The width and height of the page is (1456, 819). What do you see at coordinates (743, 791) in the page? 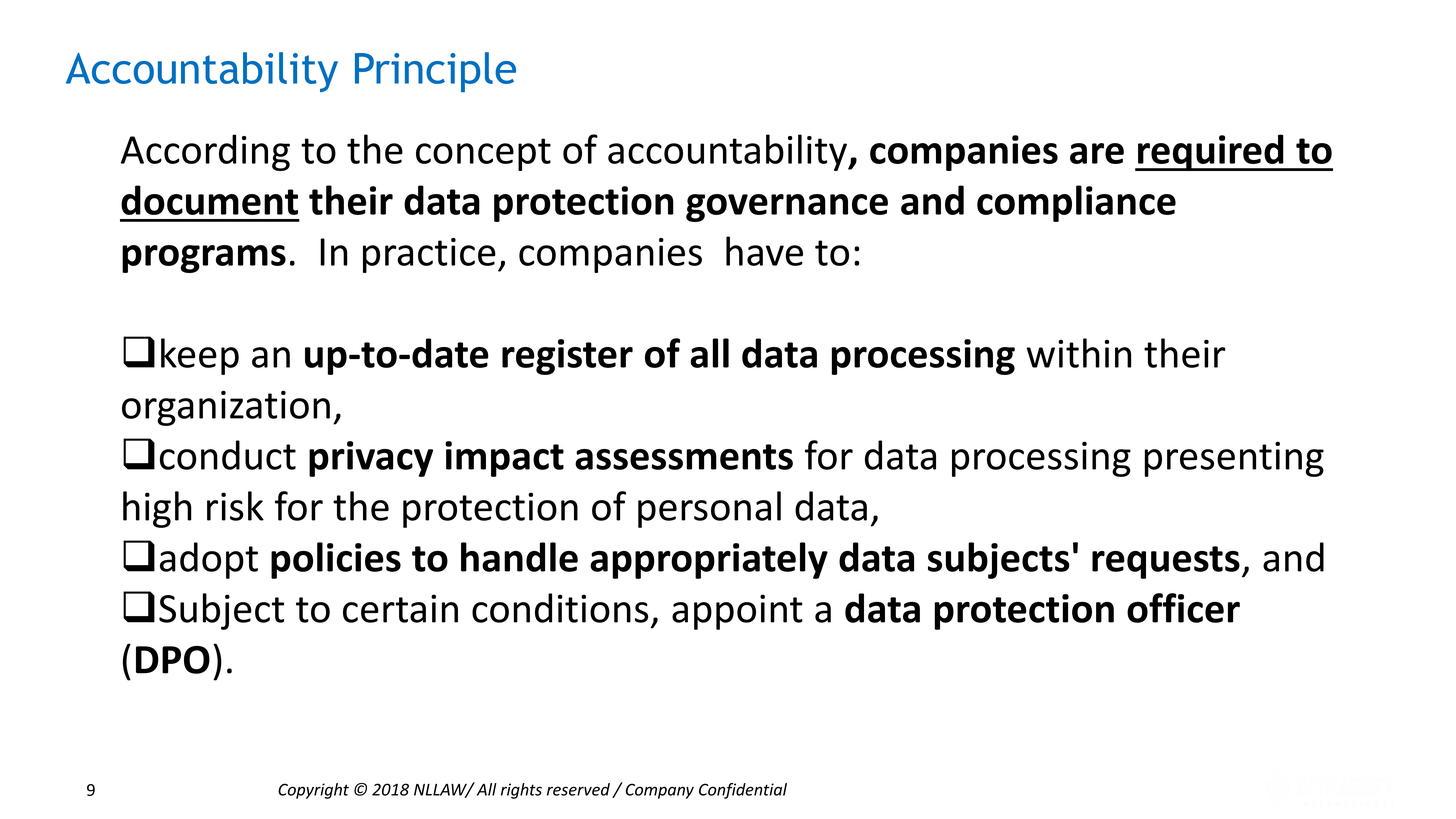
I see `Confidential` at bounding box center [743, 791].
